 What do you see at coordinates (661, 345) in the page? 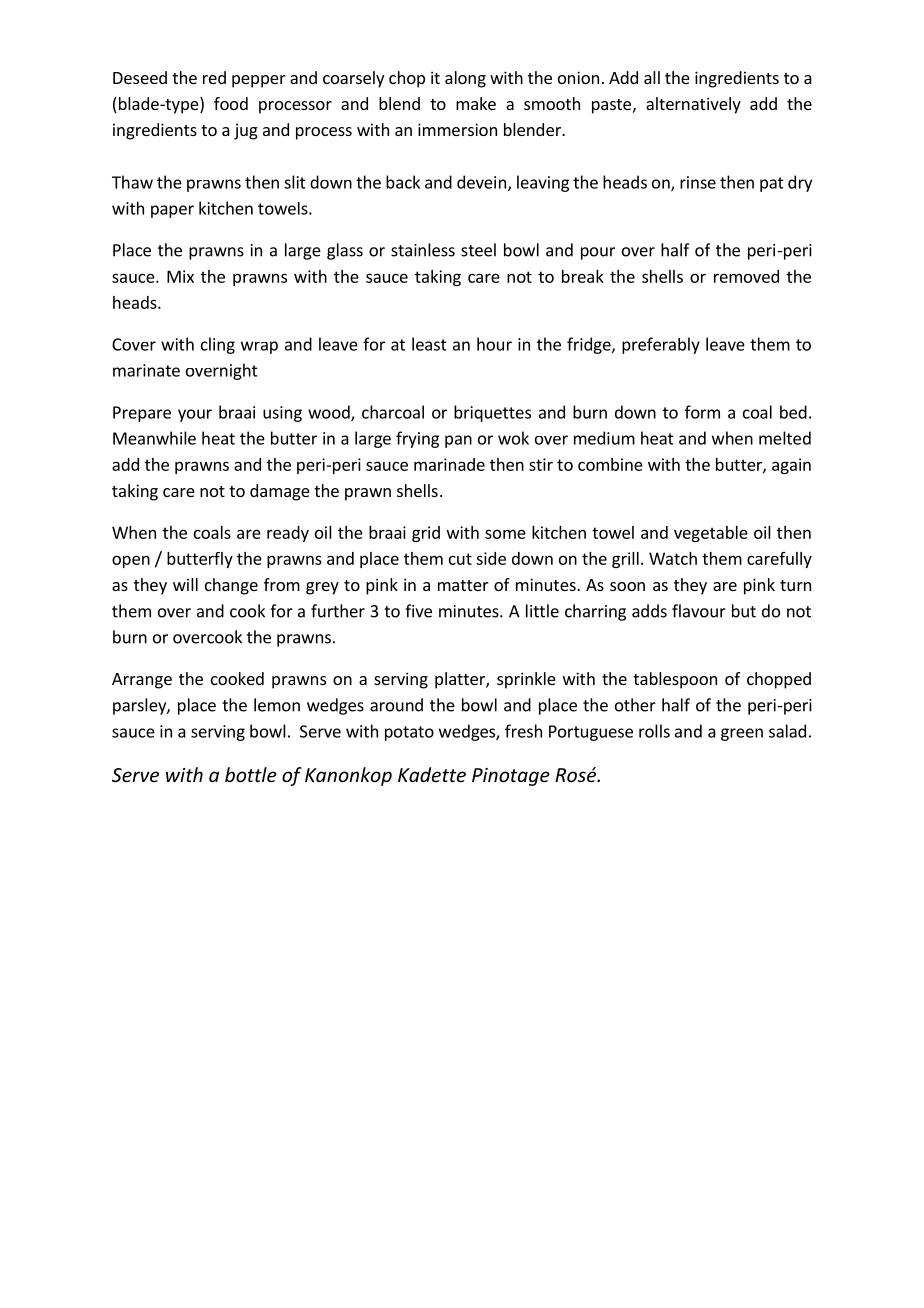
I see `preferably` at bounding box center [661, 345].
